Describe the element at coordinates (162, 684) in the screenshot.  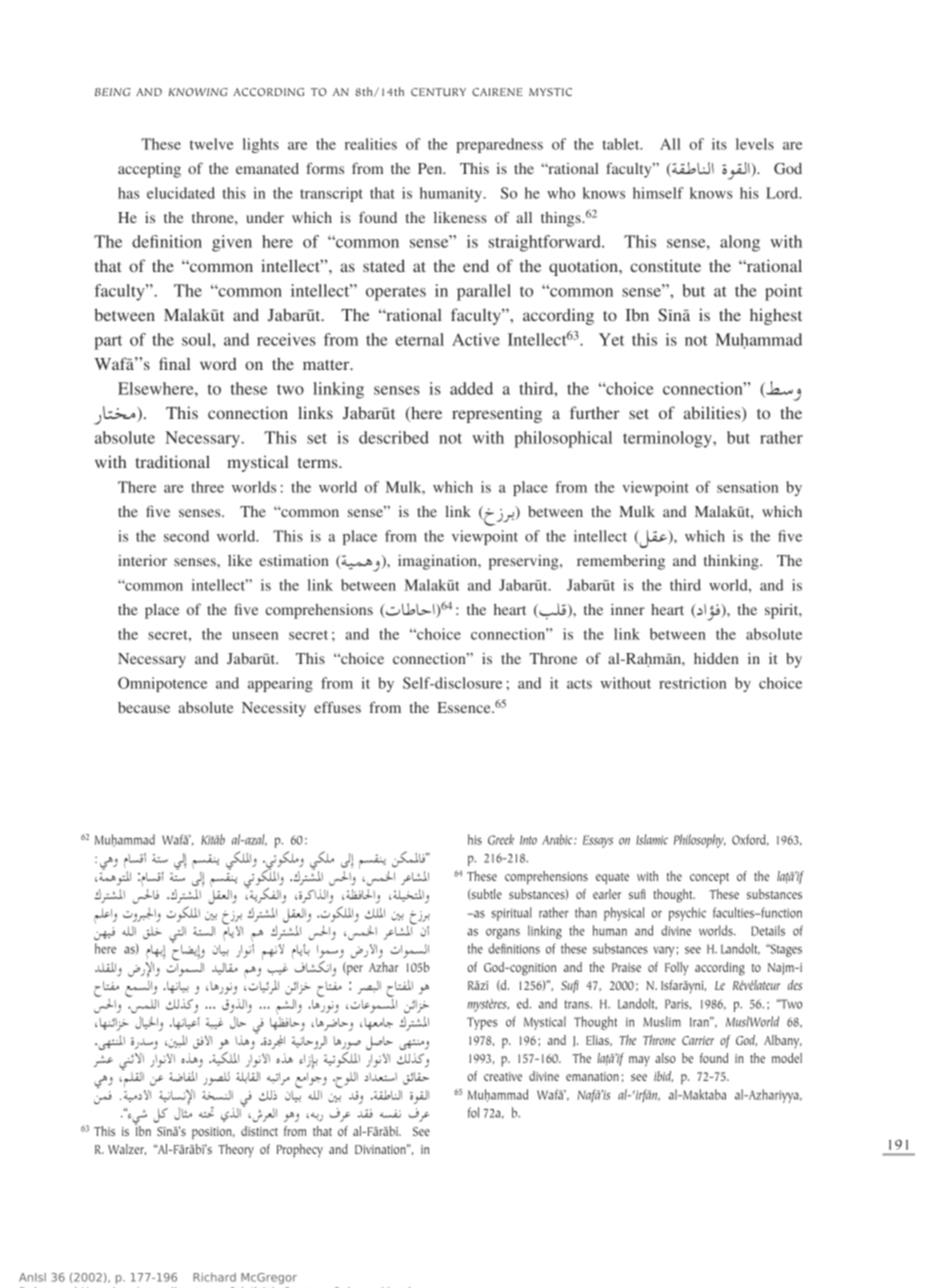
I see `Omnipotence` at that location.
